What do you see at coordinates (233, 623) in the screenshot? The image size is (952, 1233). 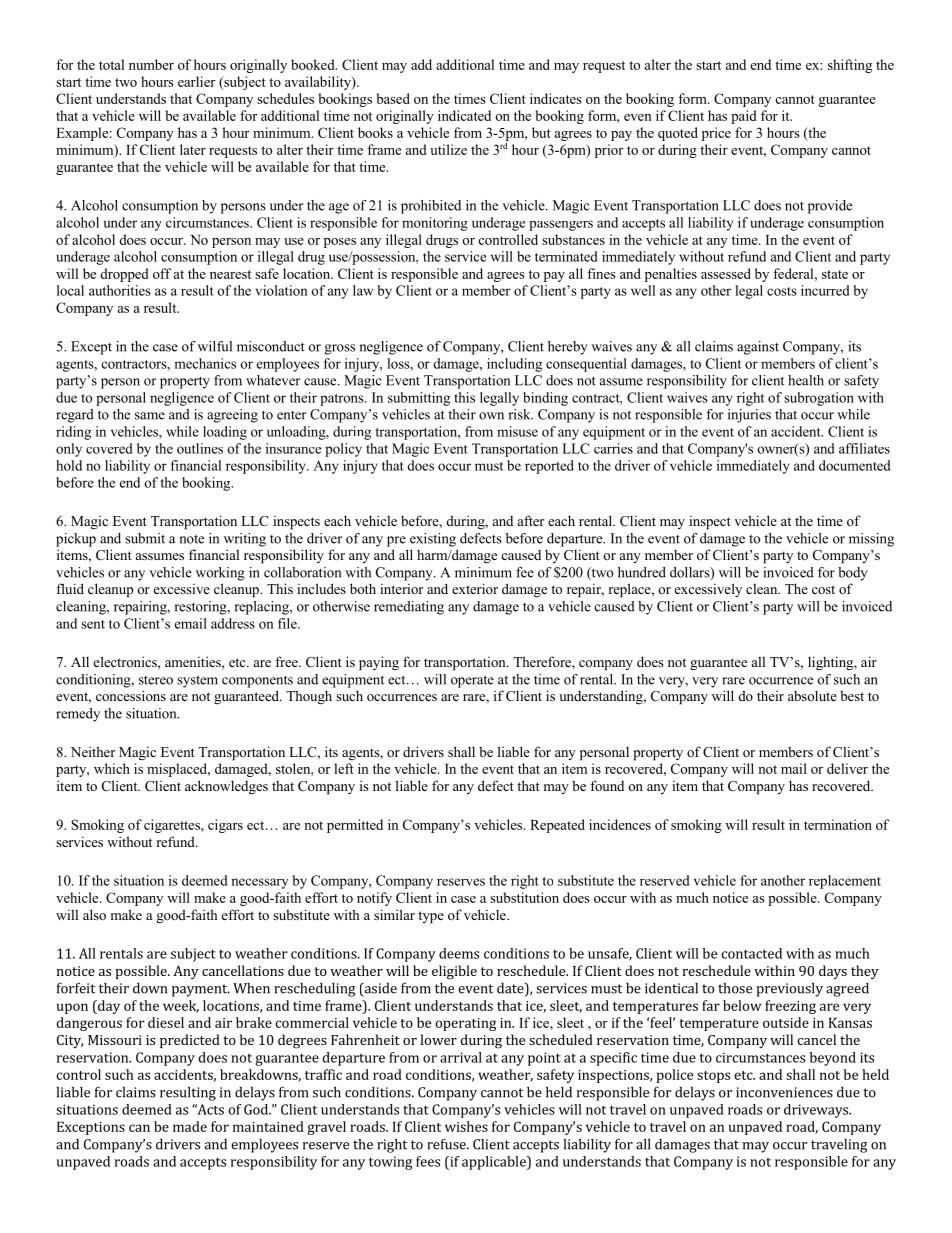 I see `address` at bounding box center [233, 623].
